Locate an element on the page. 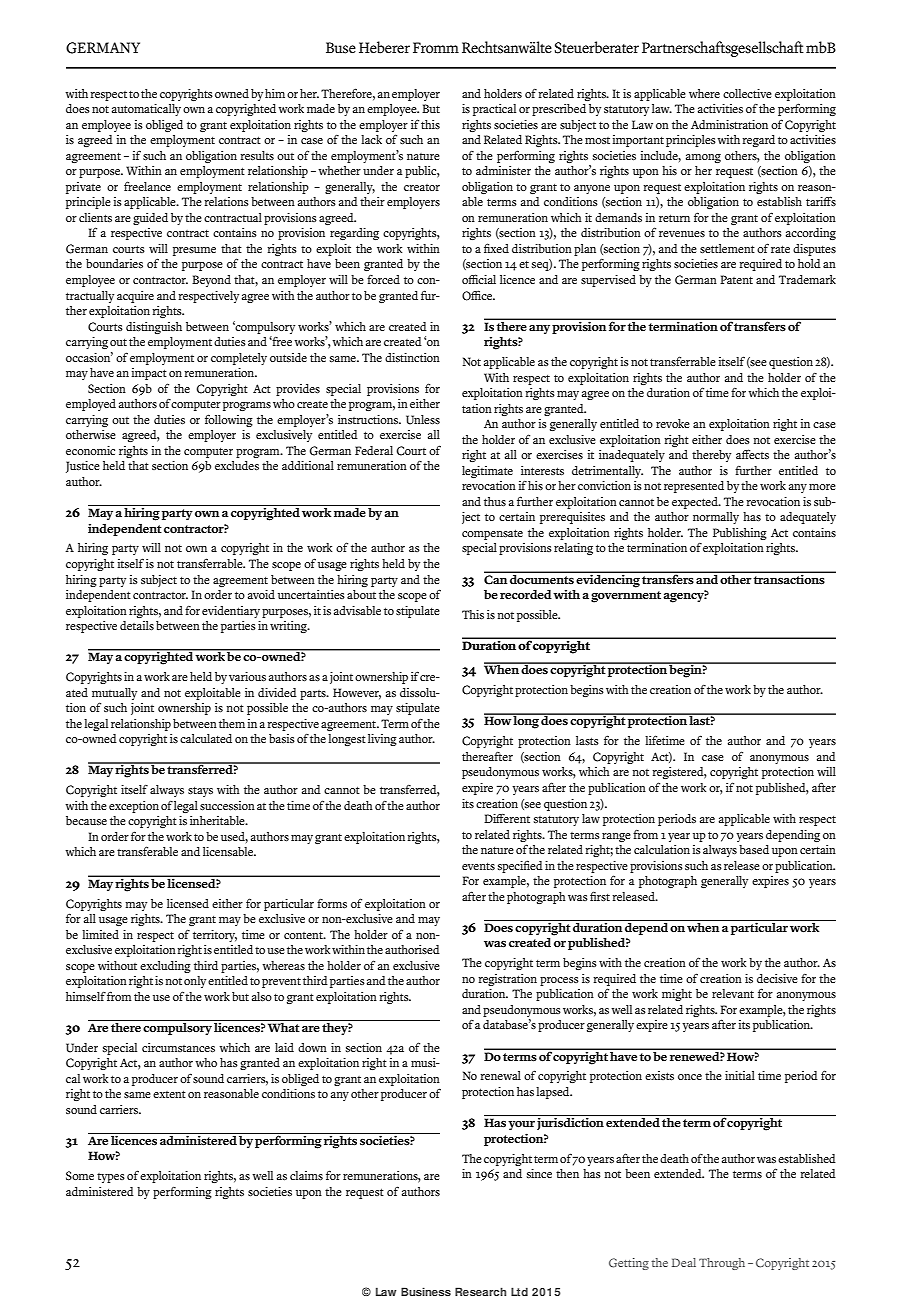  types is located at coordinates (111, 1178).
